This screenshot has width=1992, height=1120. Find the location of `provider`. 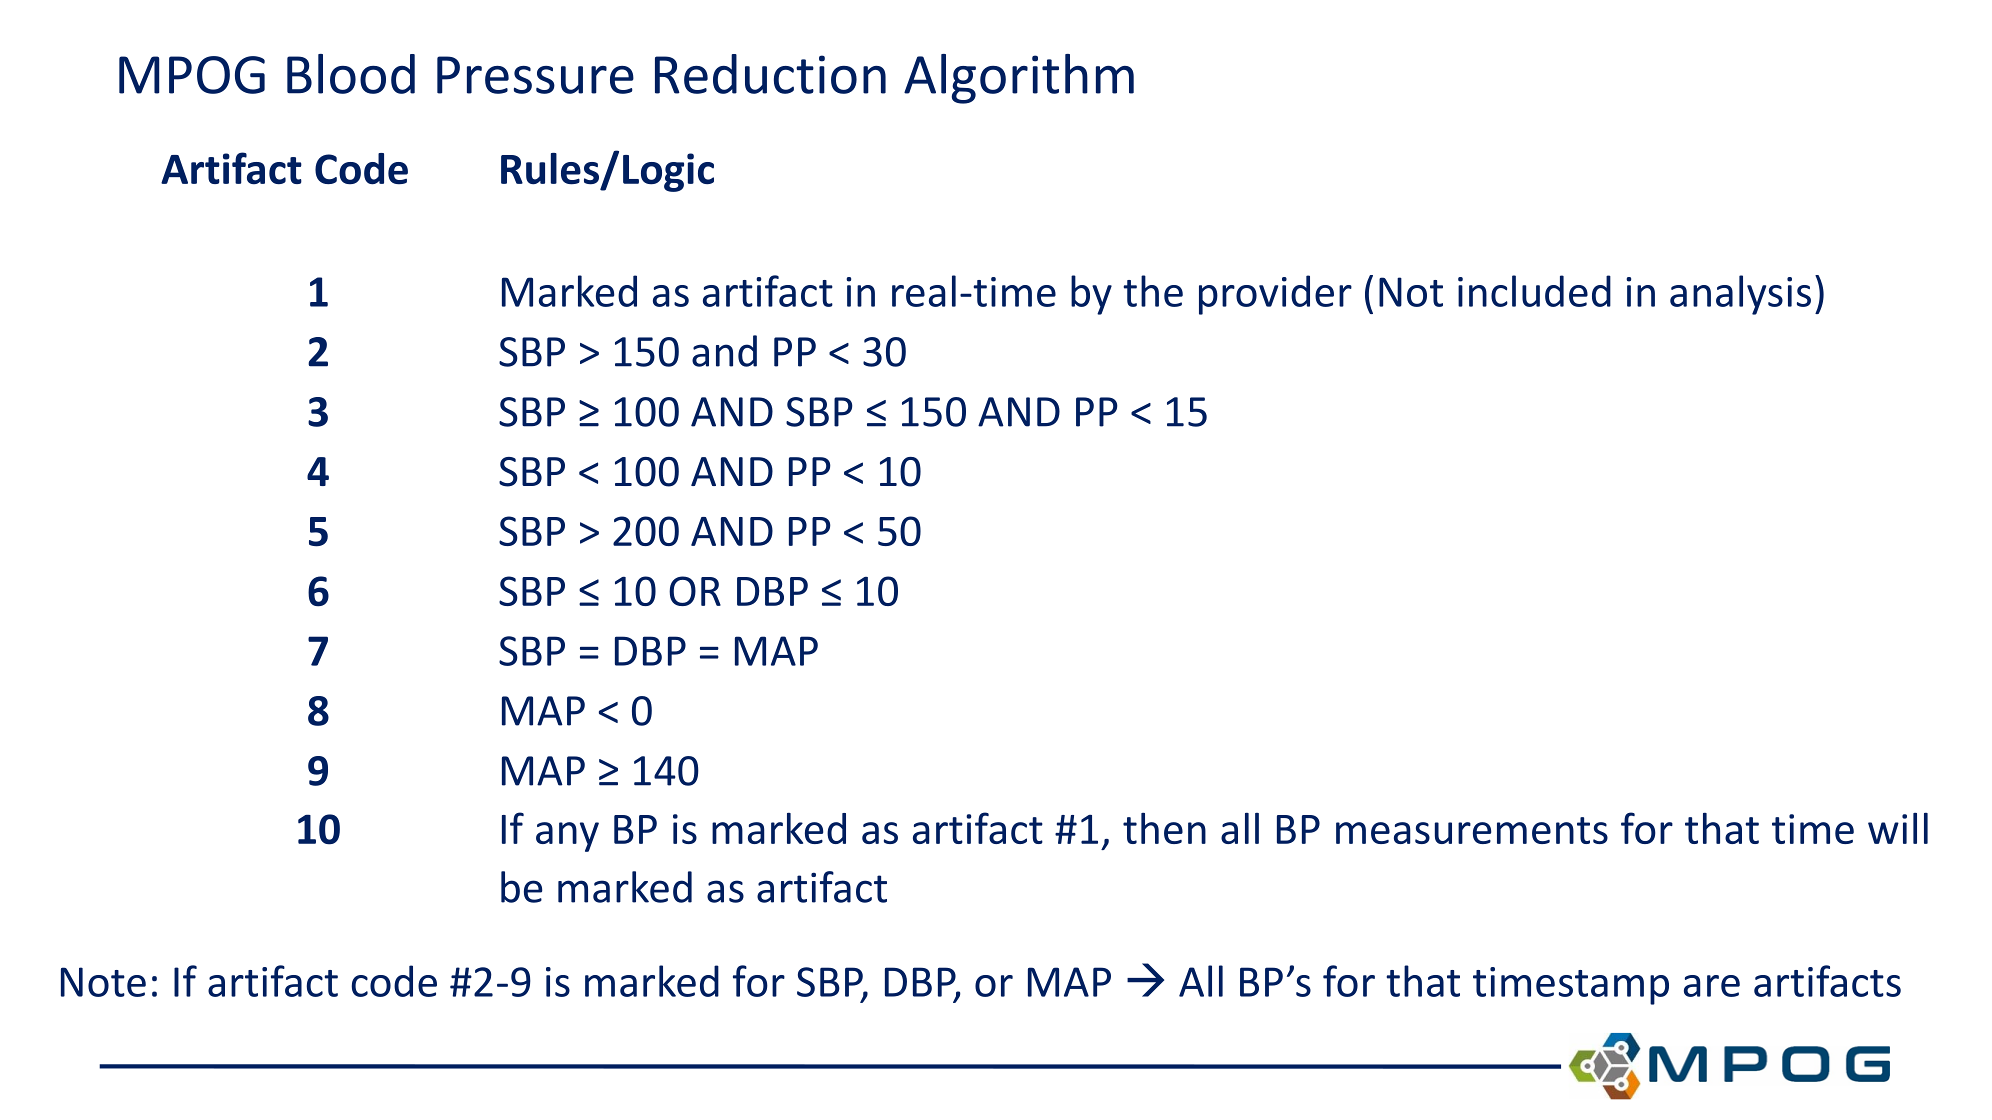

provider is located at coordinates (1275, 295).
